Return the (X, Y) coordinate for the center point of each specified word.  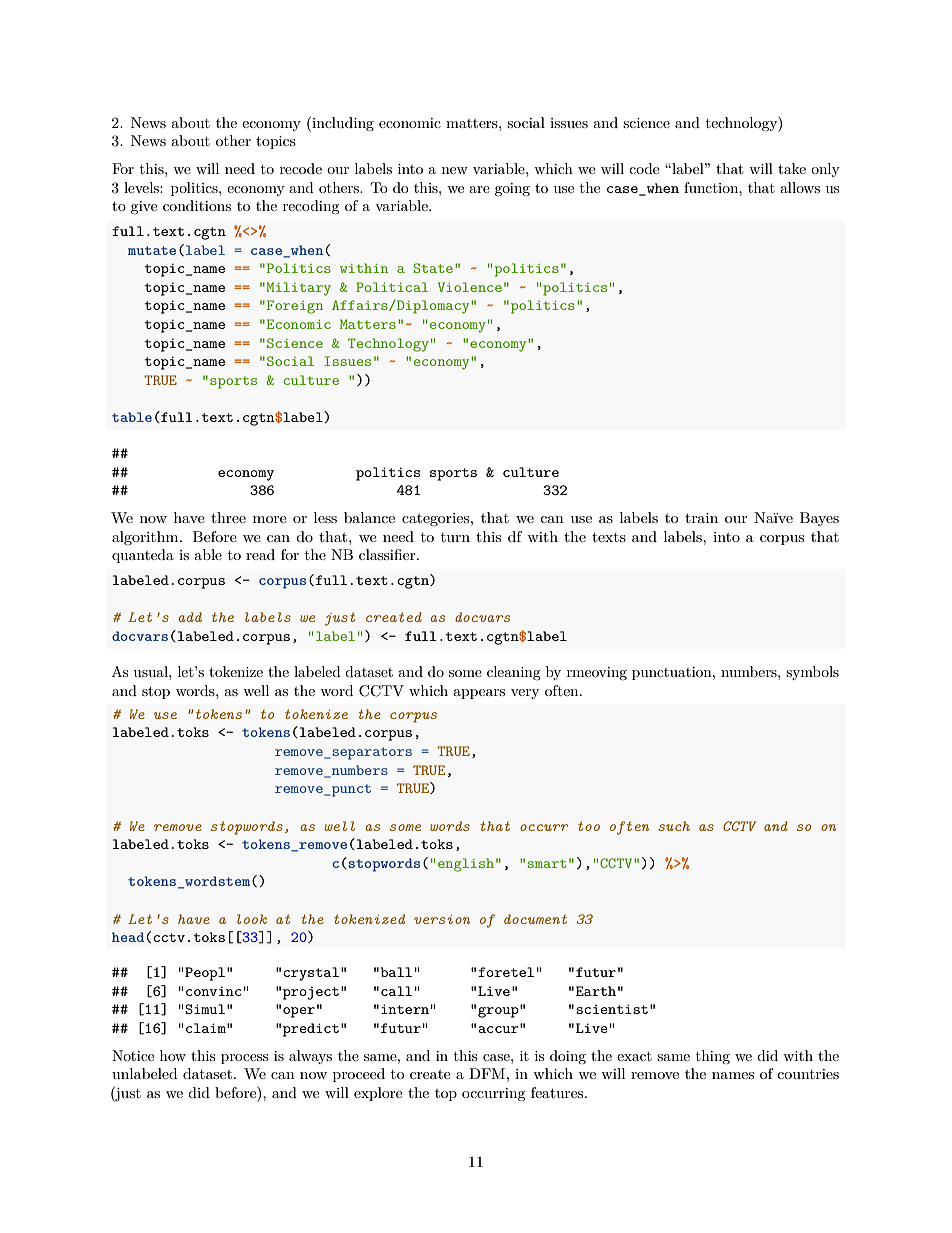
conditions (197, 205)
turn (455, 537)
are (479, 189)
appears (479, 694)
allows (800, 187)
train (701, 518)
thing (713, 1057)
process (244, 1059)
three (228, 517)
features (558, 1092)
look (252, 919)
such (674, 826)
